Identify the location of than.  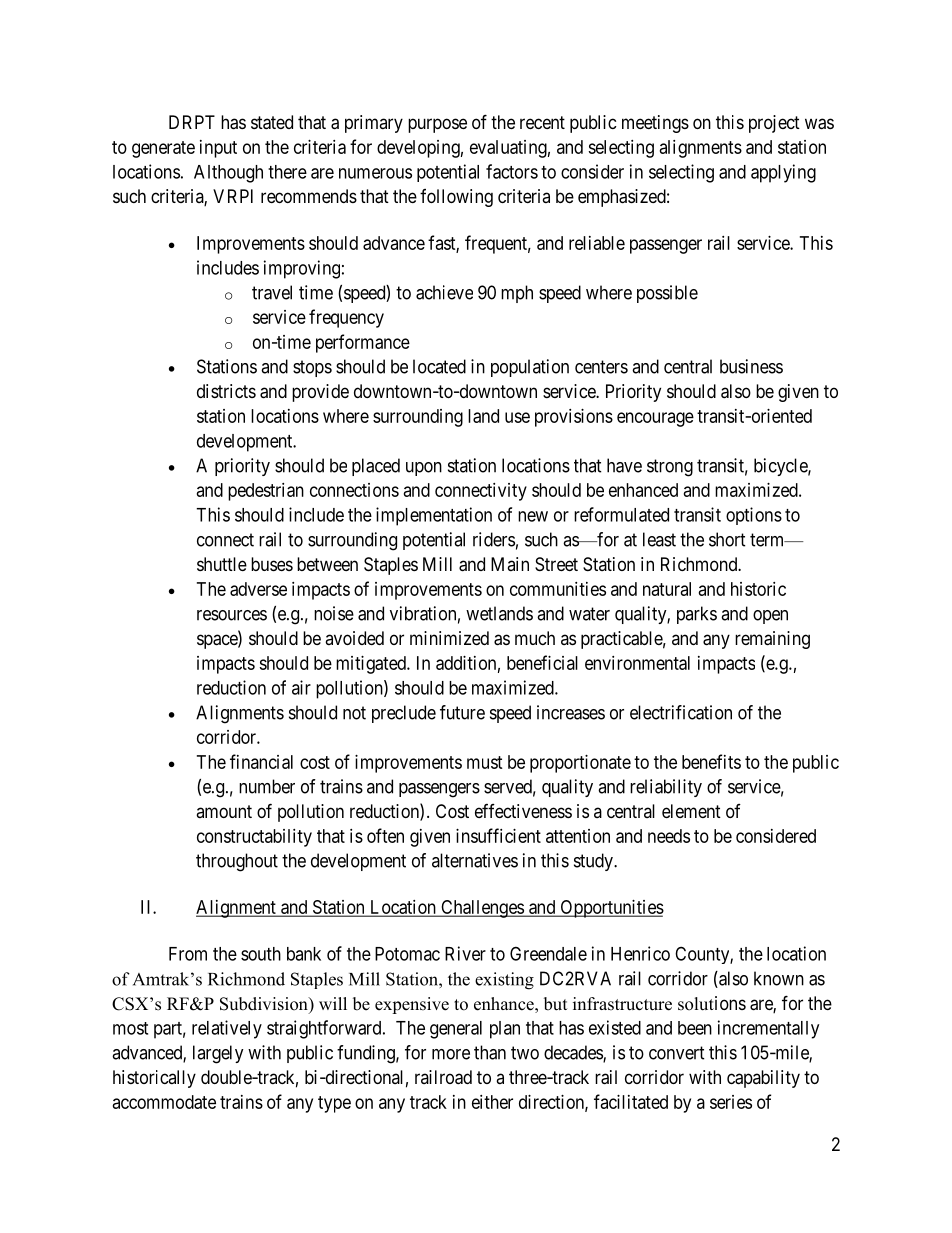
(490, 1052).
